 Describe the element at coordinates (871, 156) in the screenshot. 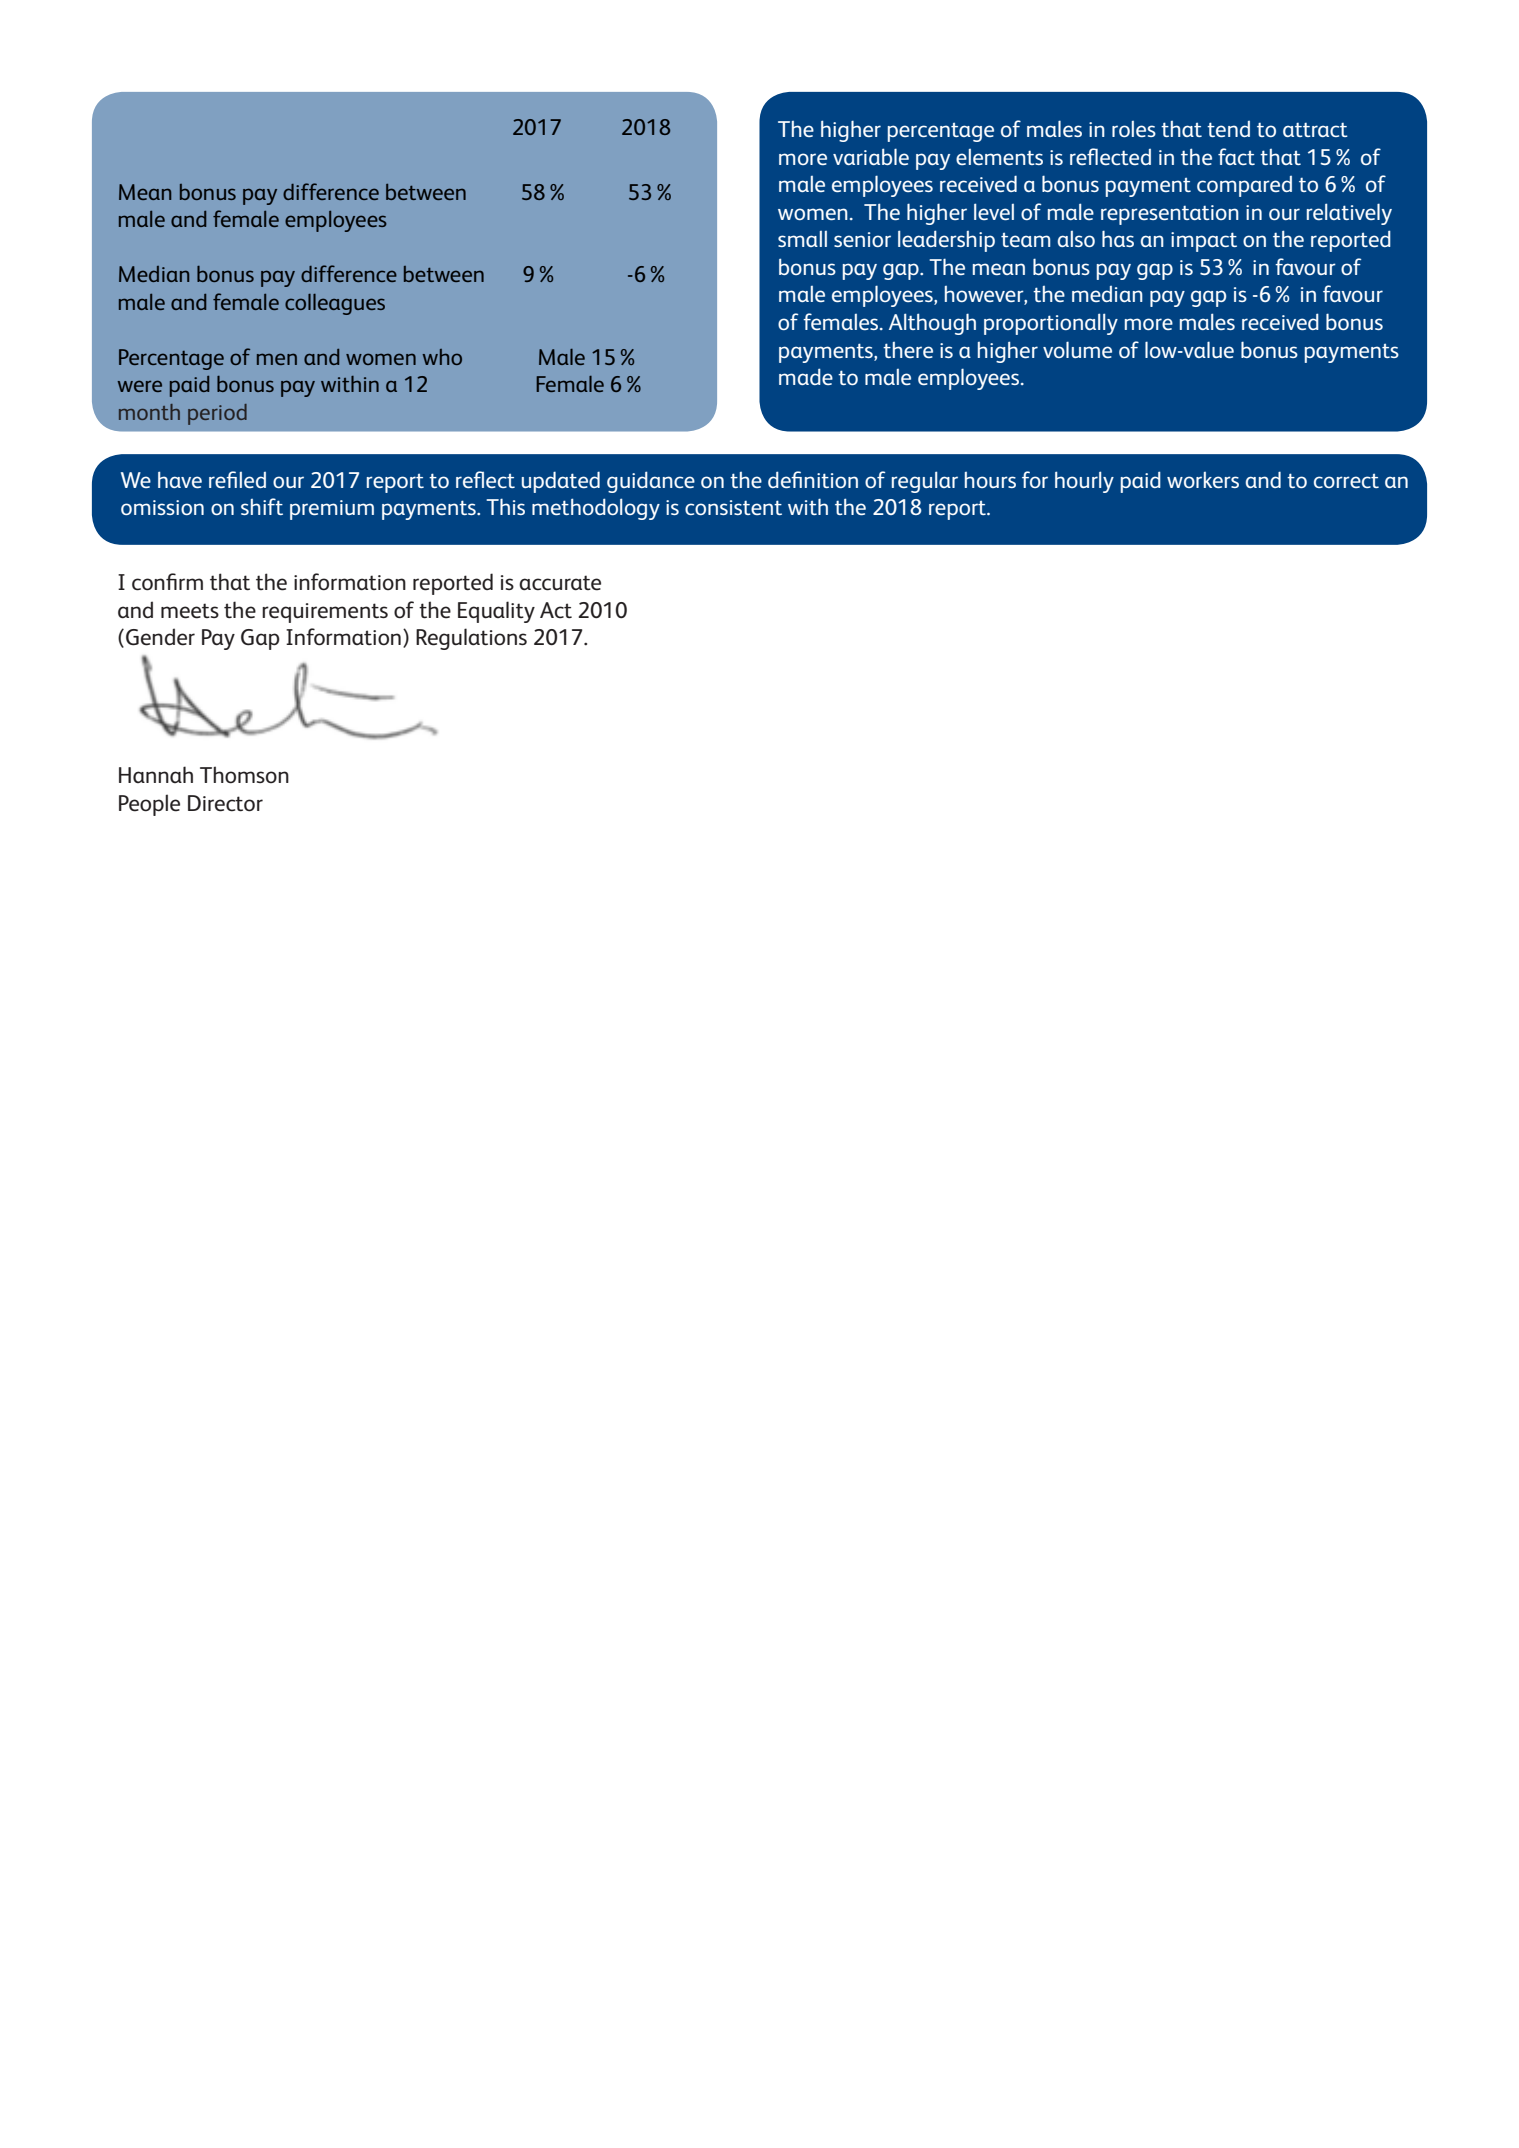

I see `variable` at that location.
